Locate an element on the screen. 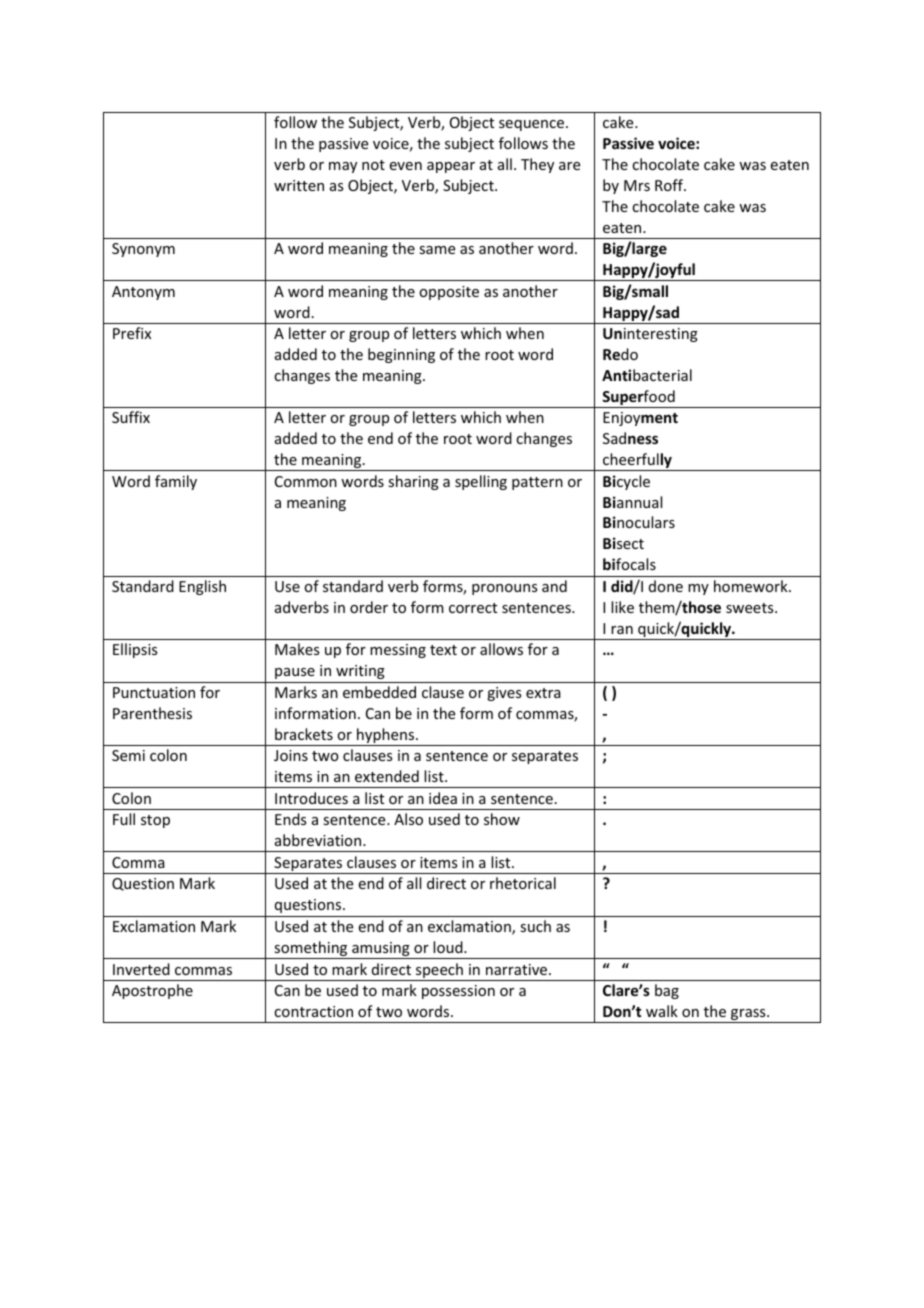  Parenthesis is located at coordinates (152, 713).
